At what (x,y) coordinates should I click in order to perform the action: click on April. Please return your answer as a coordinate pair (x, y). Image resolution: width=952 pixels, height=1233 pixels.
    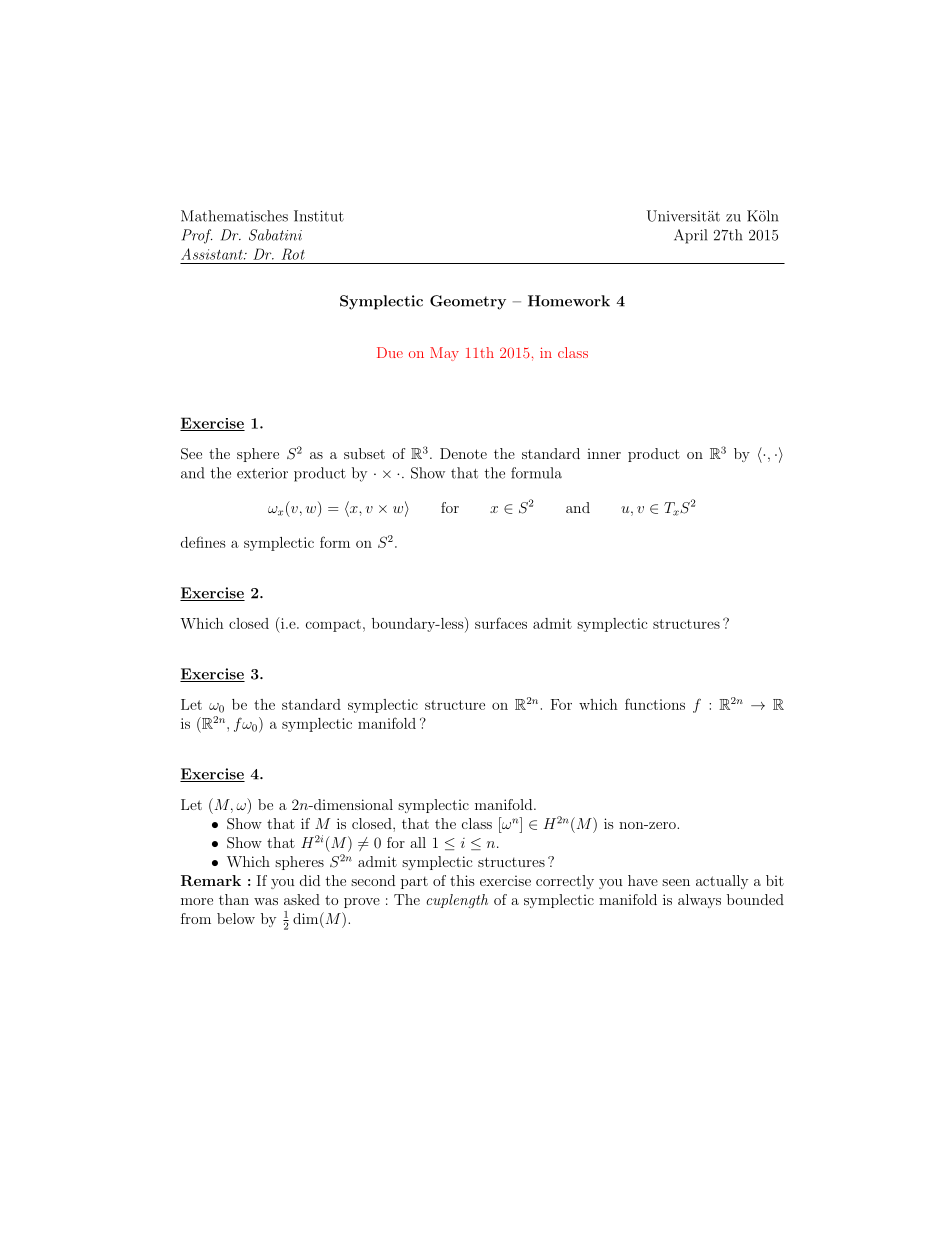
    Looking at the image, I should click on (690, 236).
